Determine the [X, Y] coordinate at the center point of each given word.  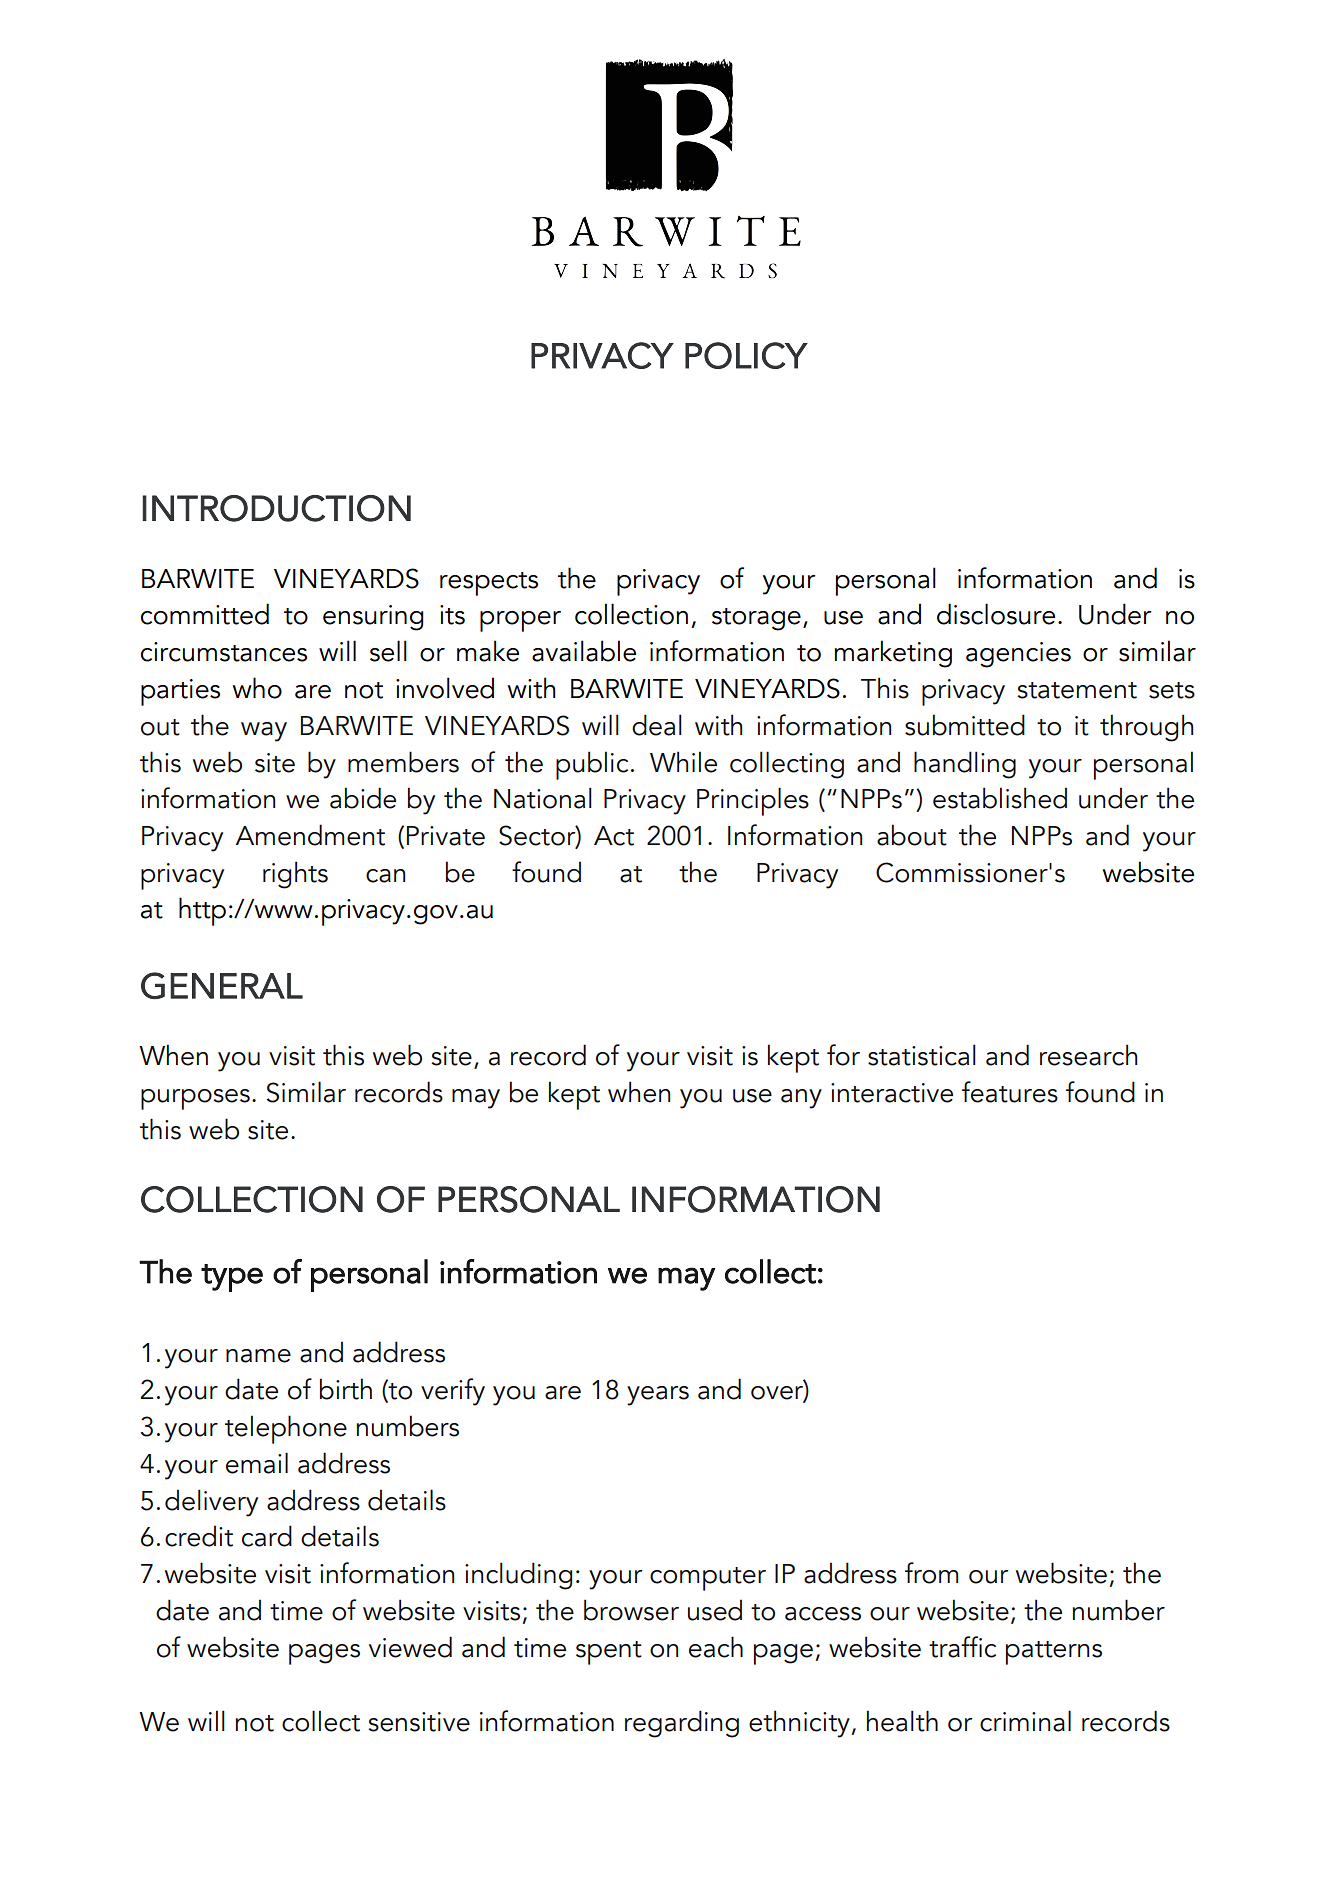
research [1088, 1055]
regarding [682, 1724]
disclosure [996, 614]
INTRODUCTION [276, 508]
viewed [410, 1647]
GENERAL [222, 985]
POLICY [746, 355]
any [801, 1099]
